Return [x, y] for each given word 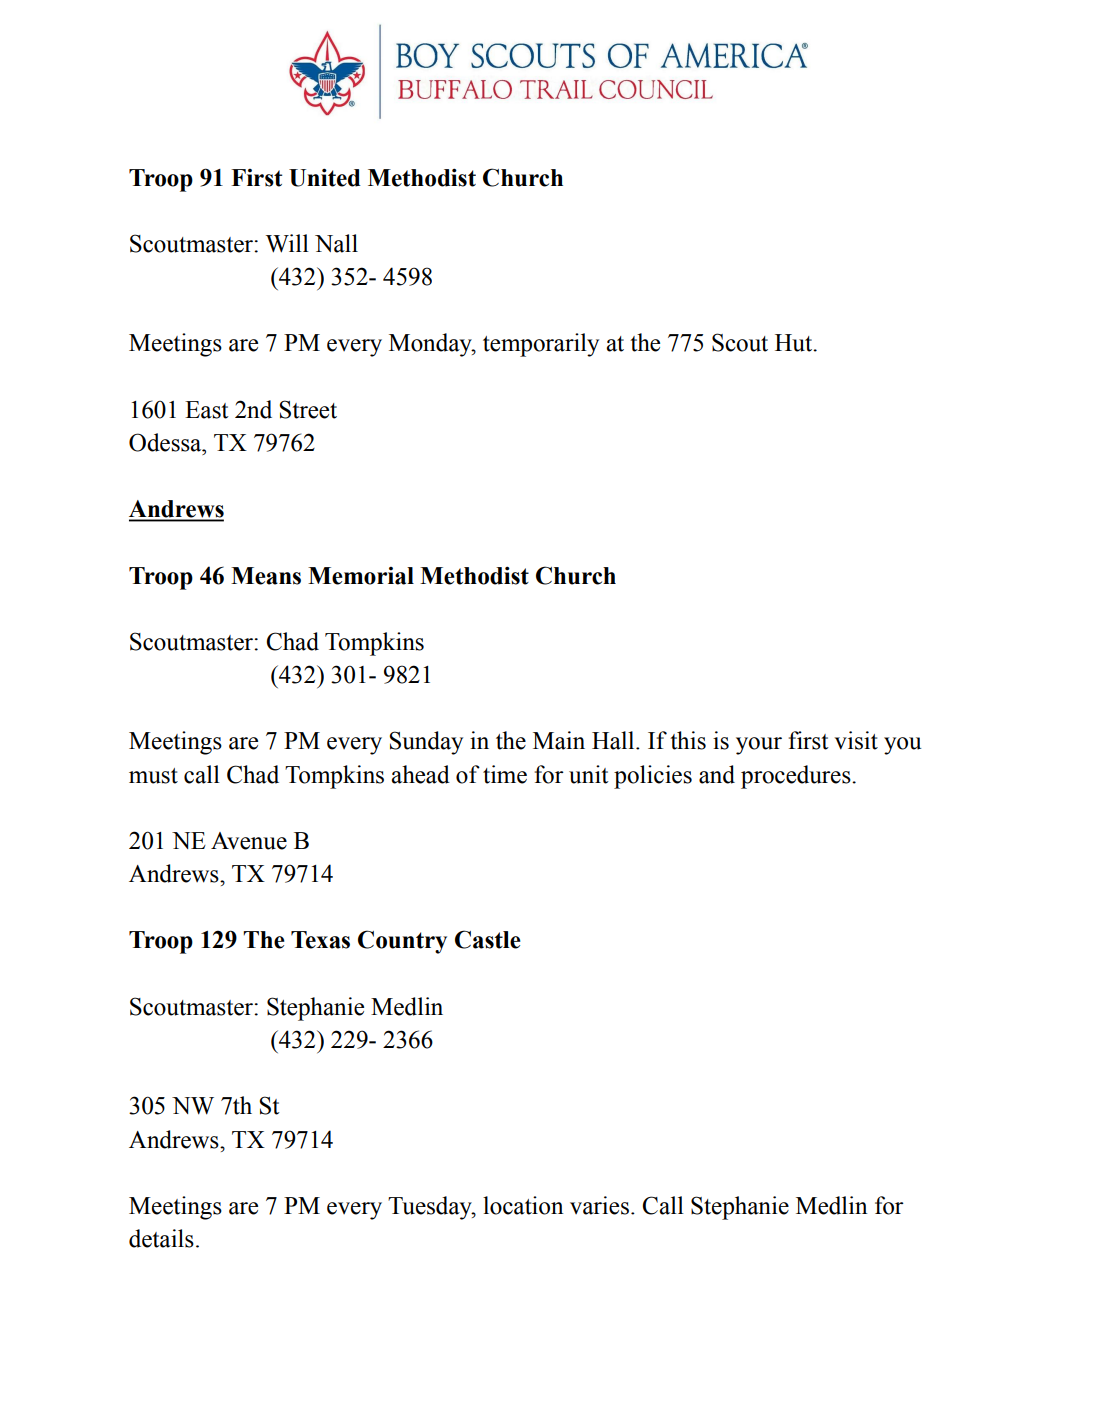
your [759, 746]
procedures [797, 777]
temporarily [541, 345]
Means [266, 576]
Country [402, 942]
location [523, 1205]
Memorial [361, 576]
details [161, 1238]
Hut [795, 343]
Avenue [249, 841]
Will [287, 243]
